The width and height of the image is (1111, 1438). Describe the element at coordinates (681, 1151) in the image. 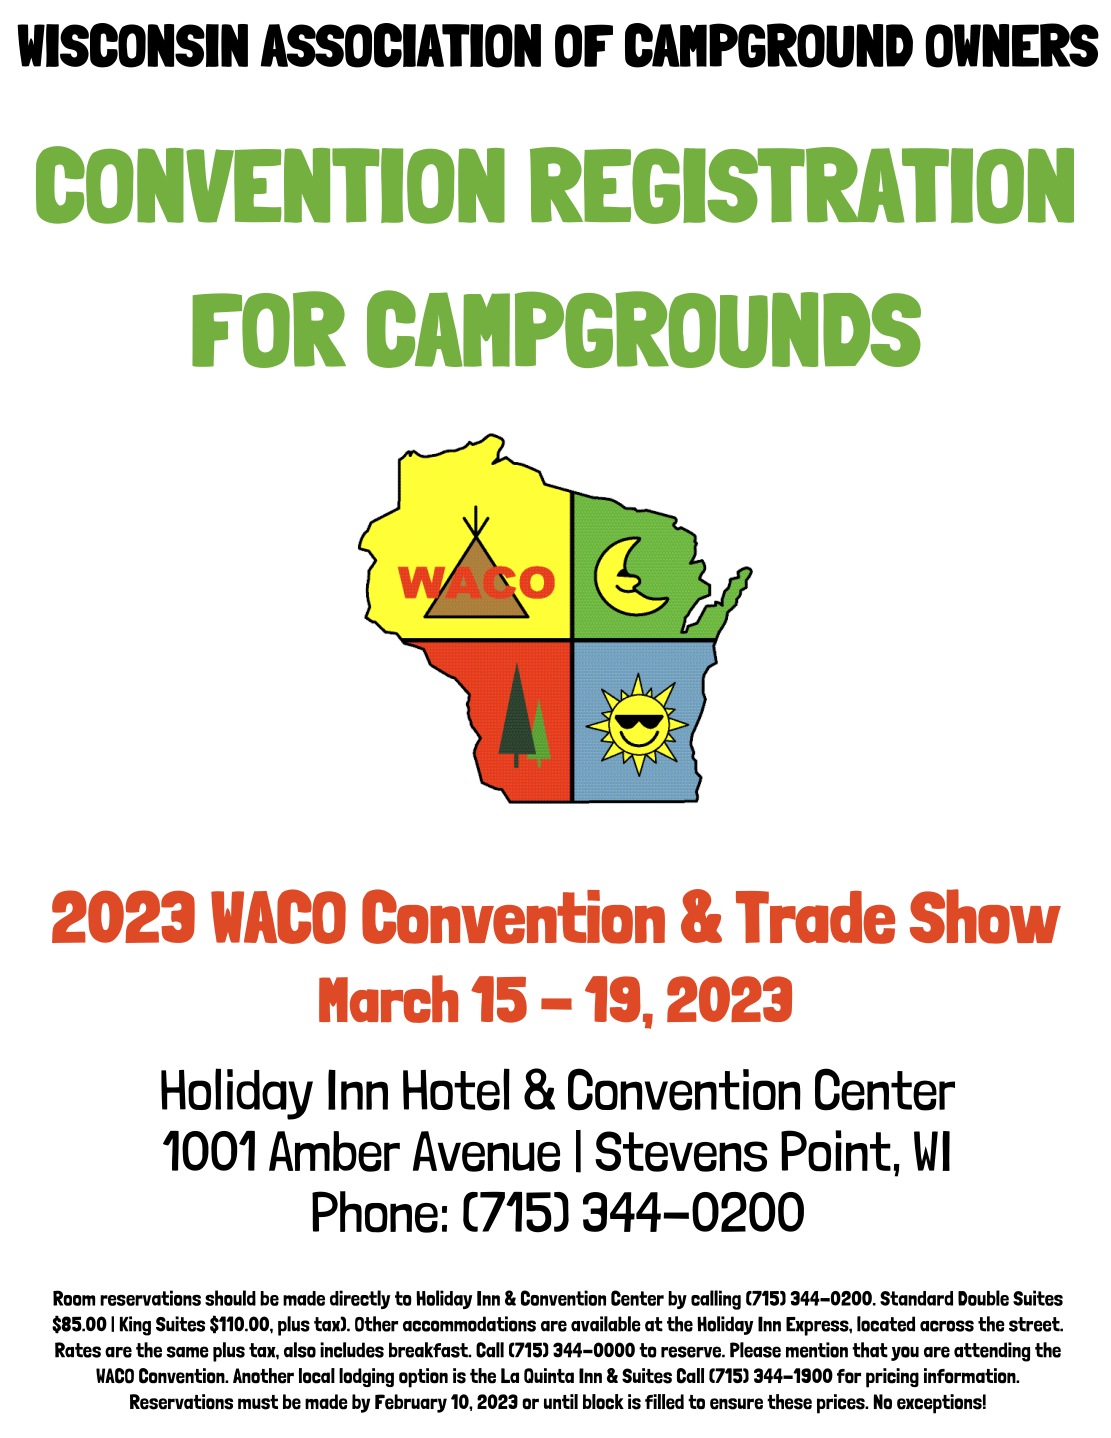

I see `Stevens` at that location.
